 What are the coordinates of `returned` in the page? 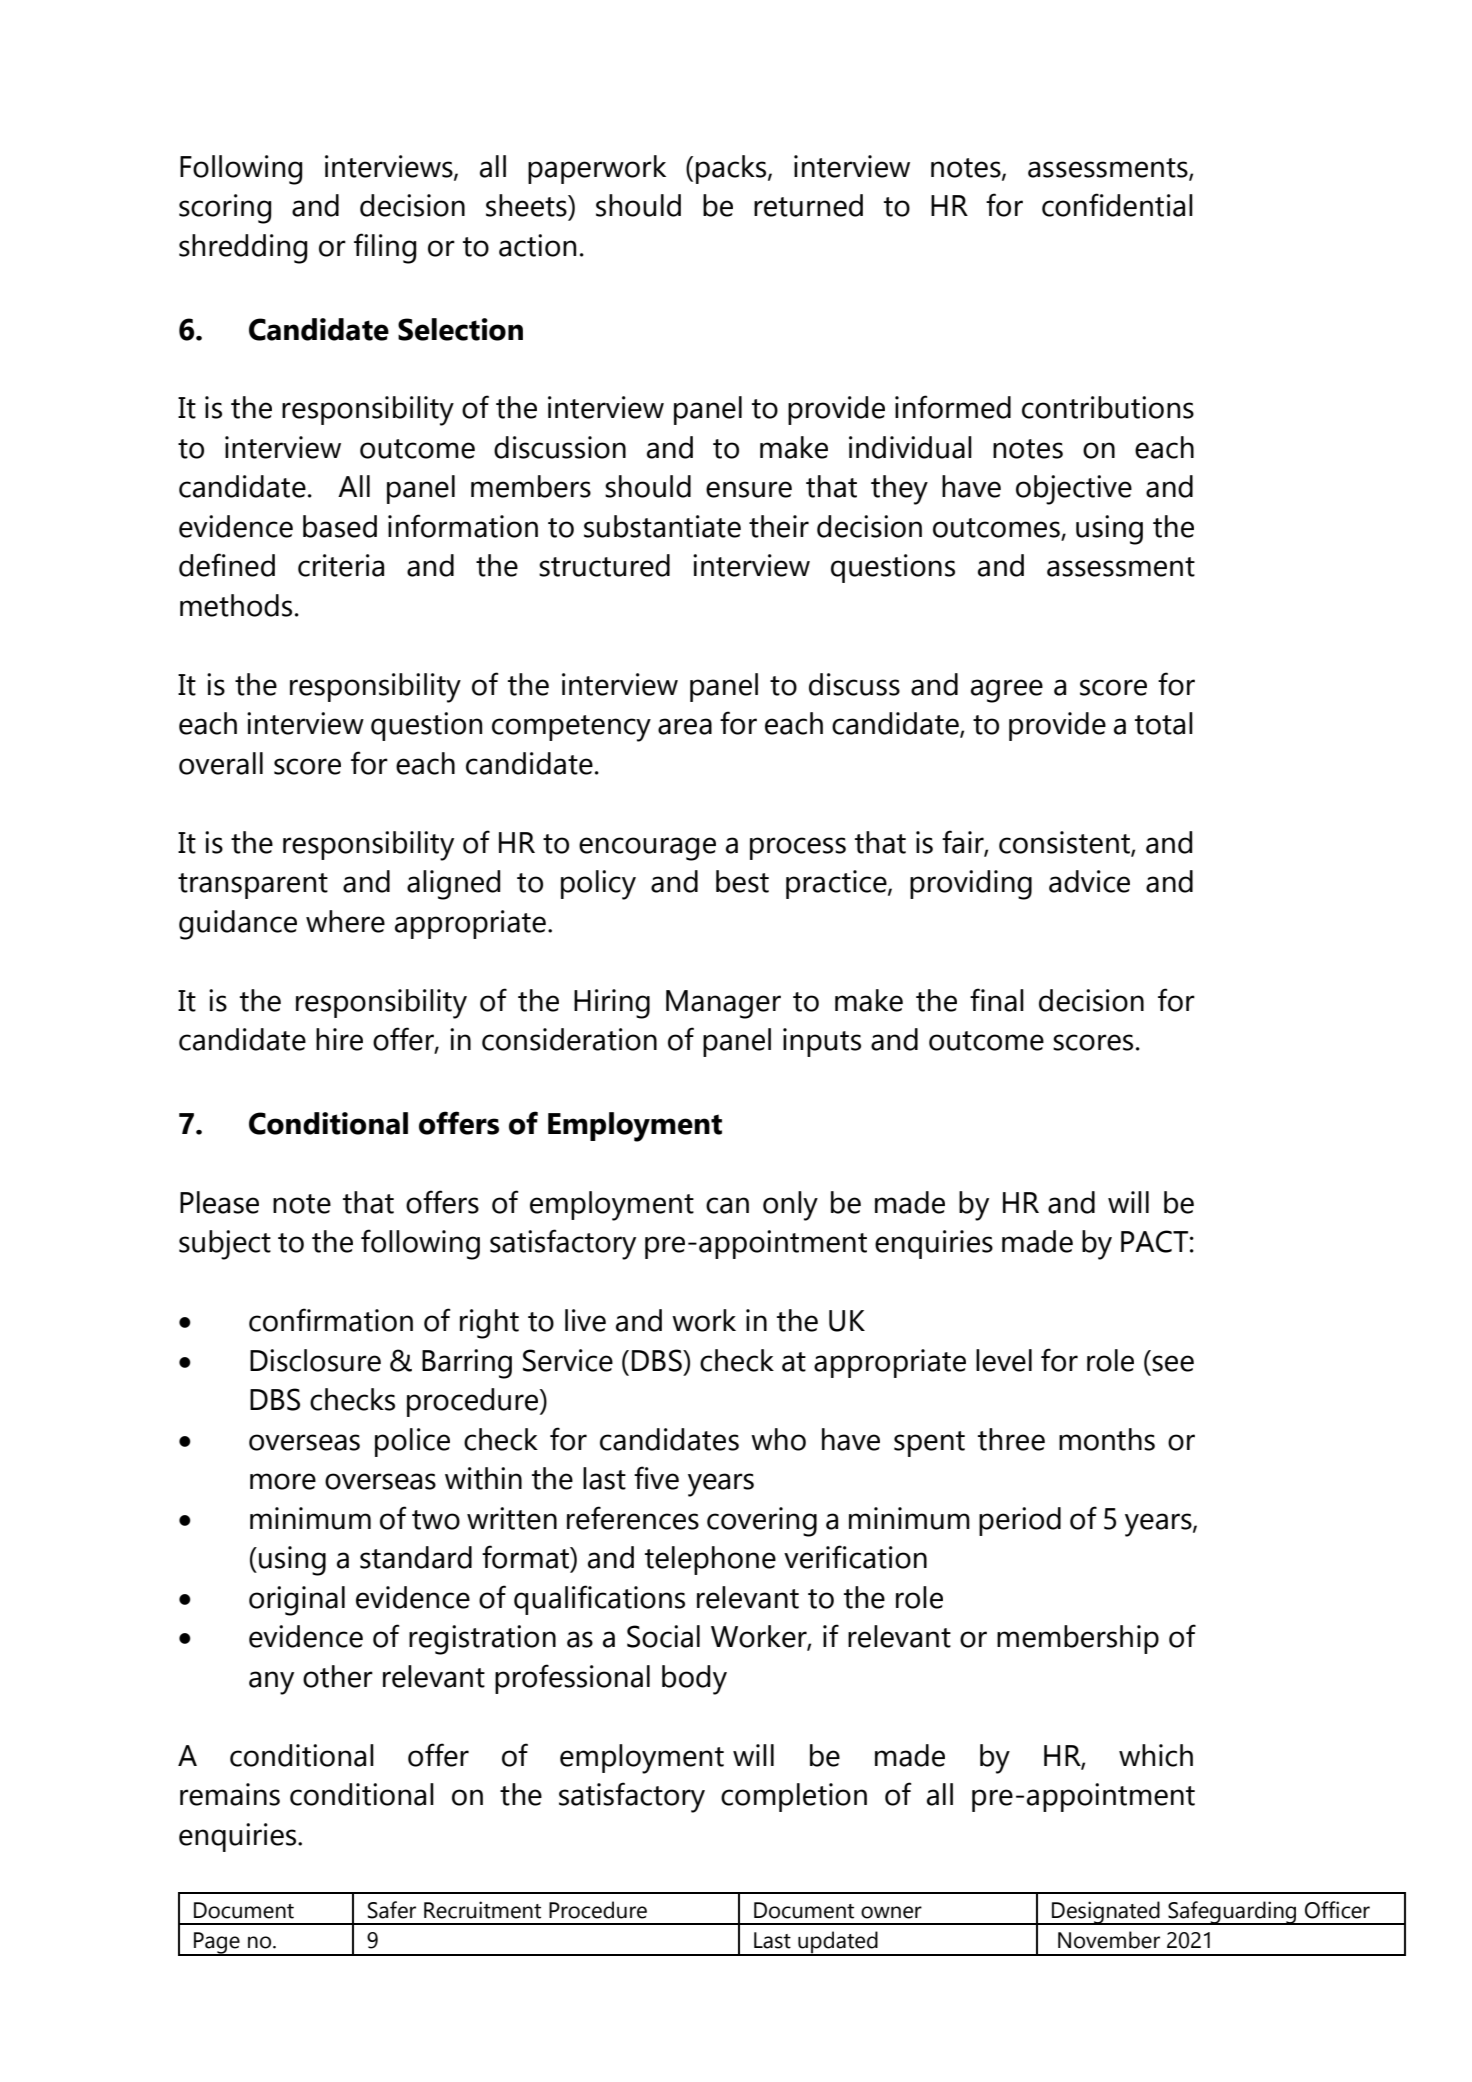 It's located at (808, 205).
